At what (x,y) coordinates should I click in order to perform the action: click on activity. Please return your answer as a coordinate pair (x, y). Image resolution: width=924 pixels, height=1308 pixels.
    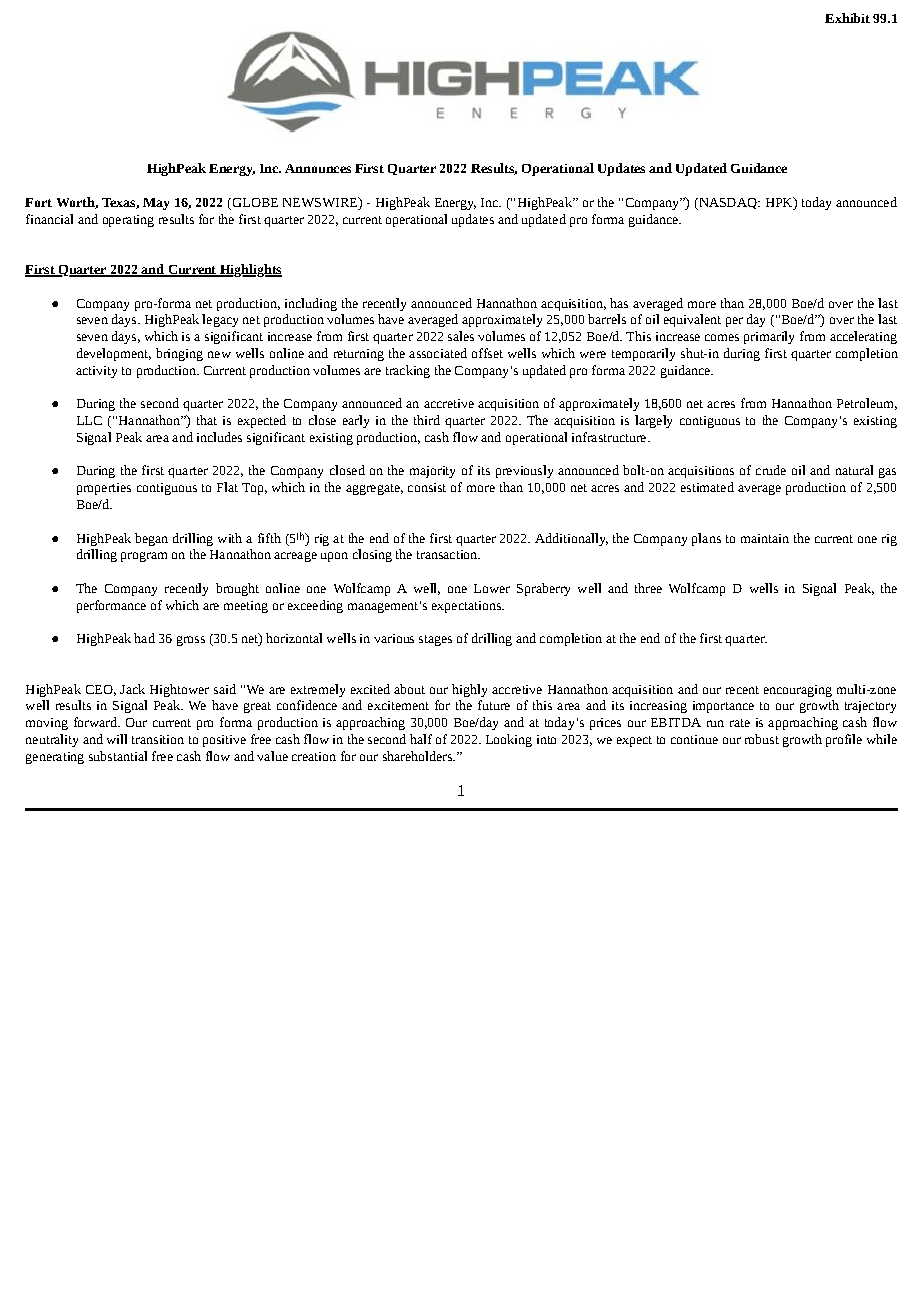
    Looking at the image, I should click on (96, 372).
